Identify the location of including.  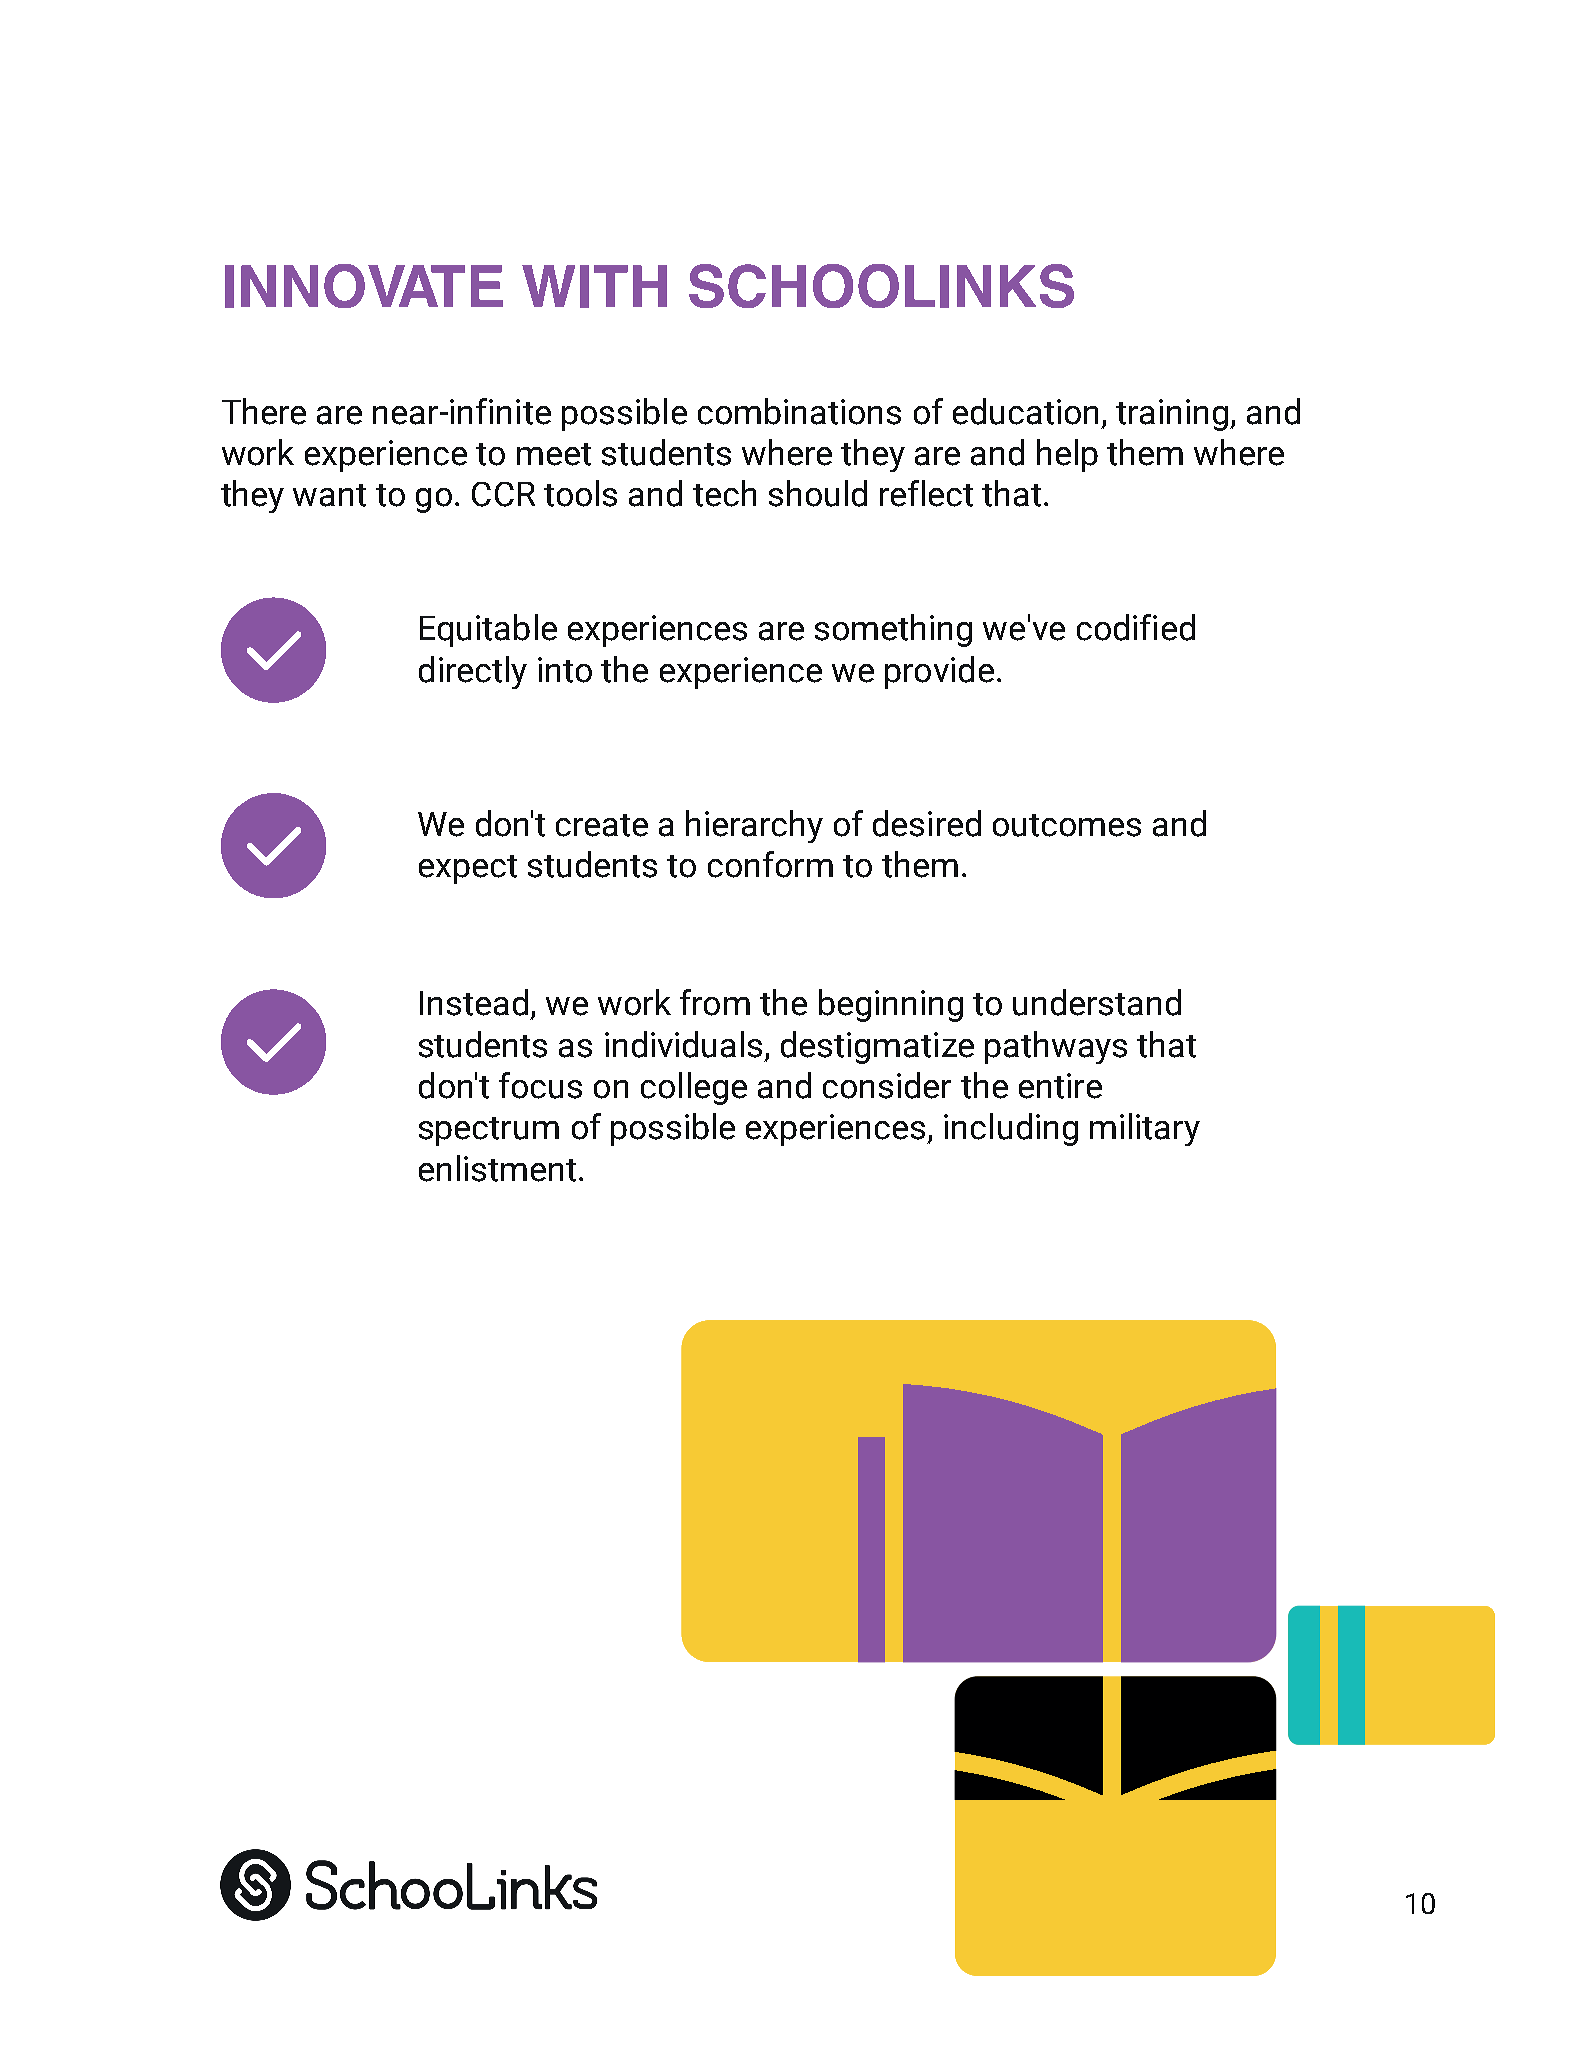
(1011, 1129).
